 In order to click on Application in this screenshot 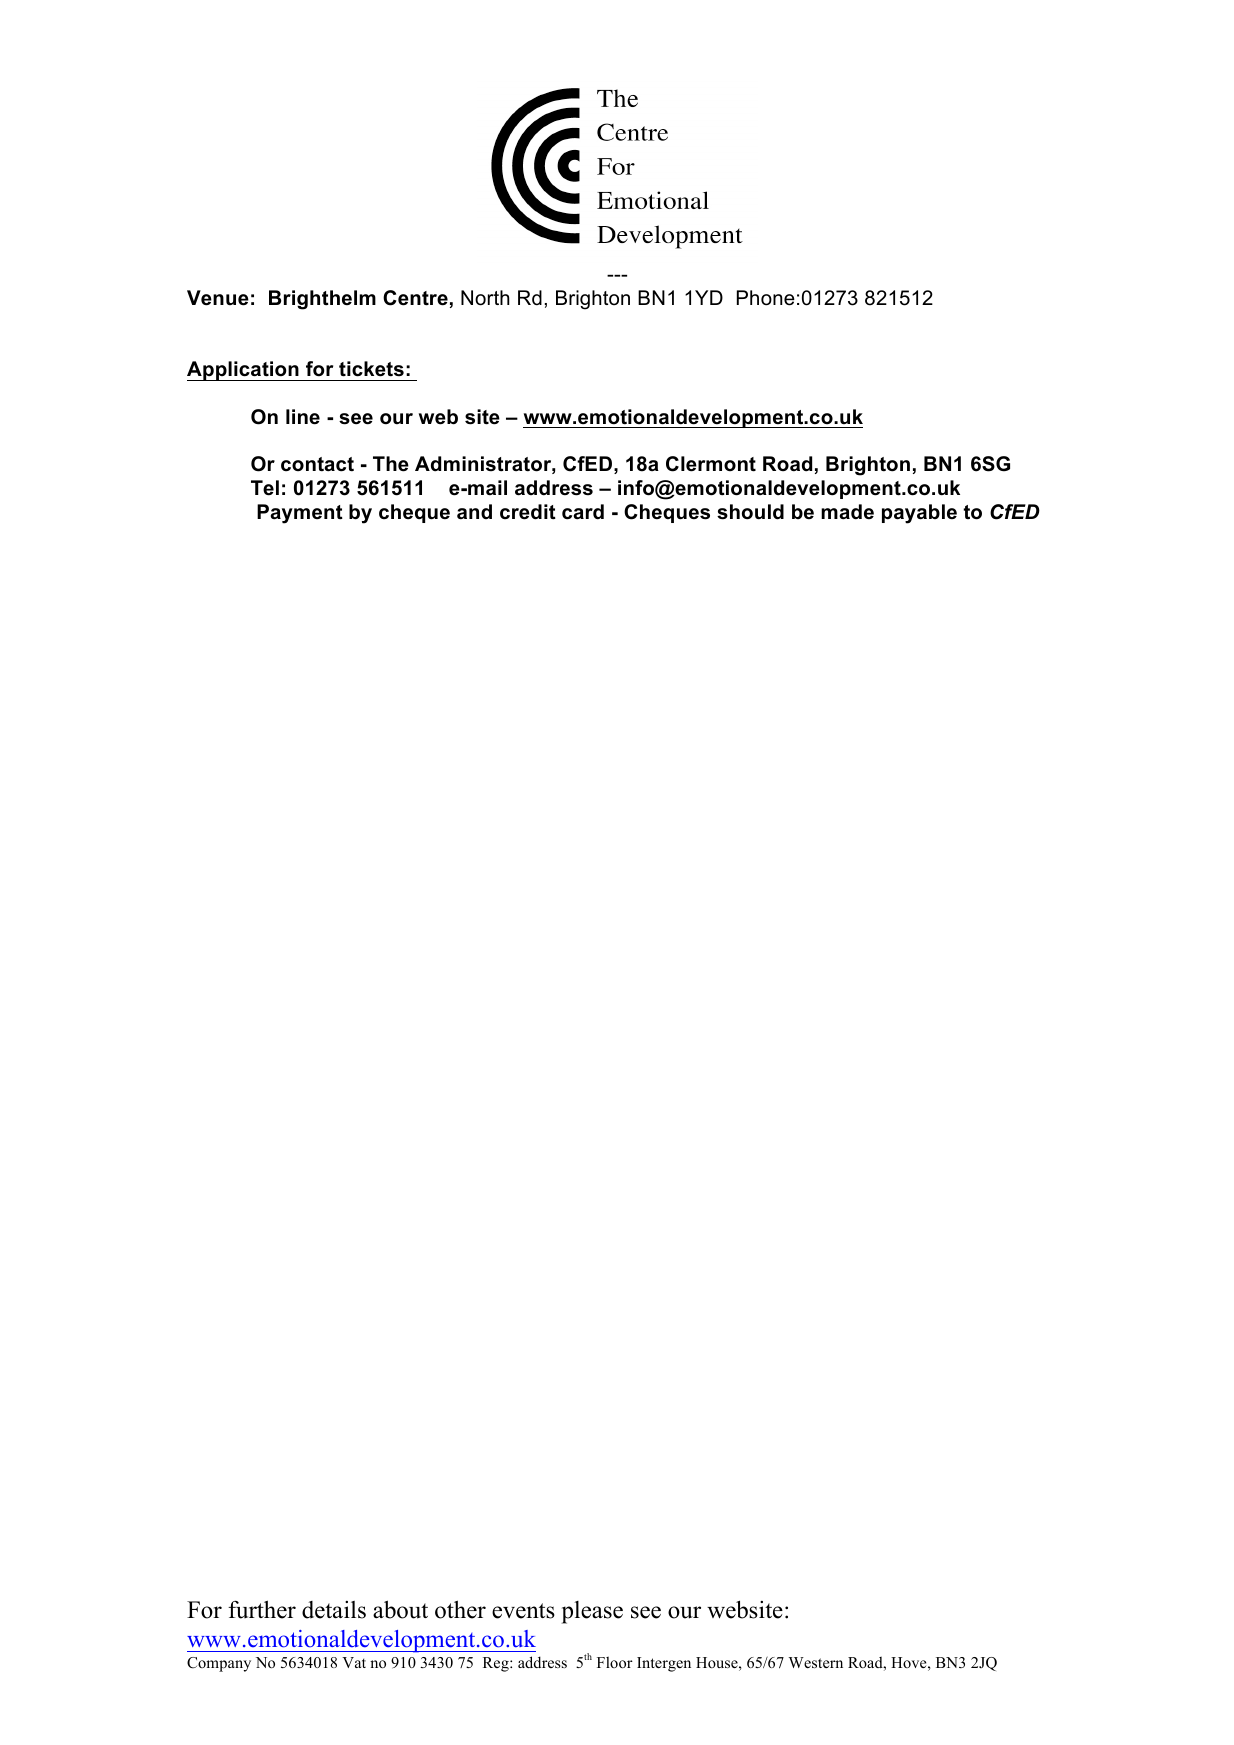, I will do `click(244, 371)`.
